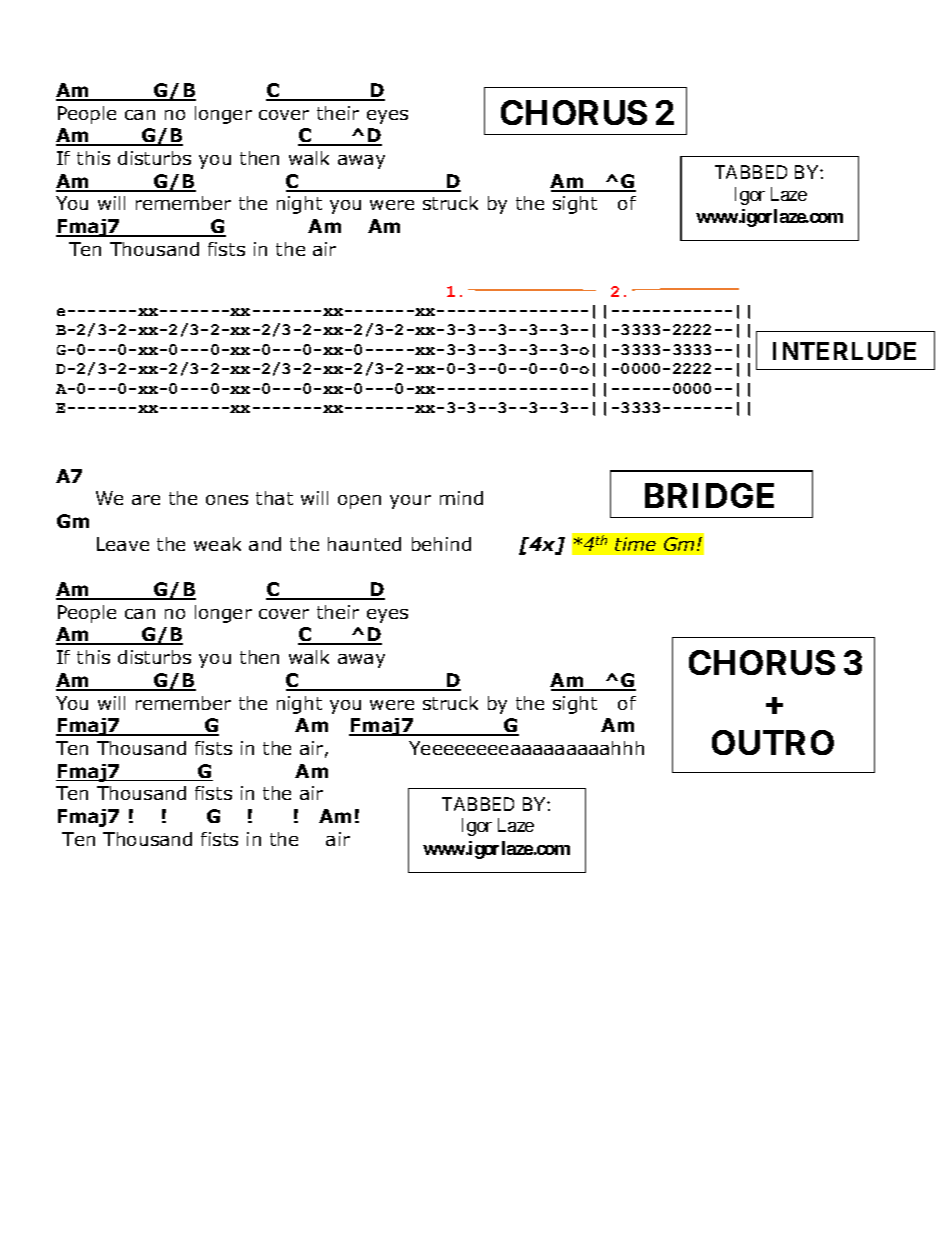 The width and height of the screenshot is (952, 1233). I want to click on weak, so click(217, 544).
